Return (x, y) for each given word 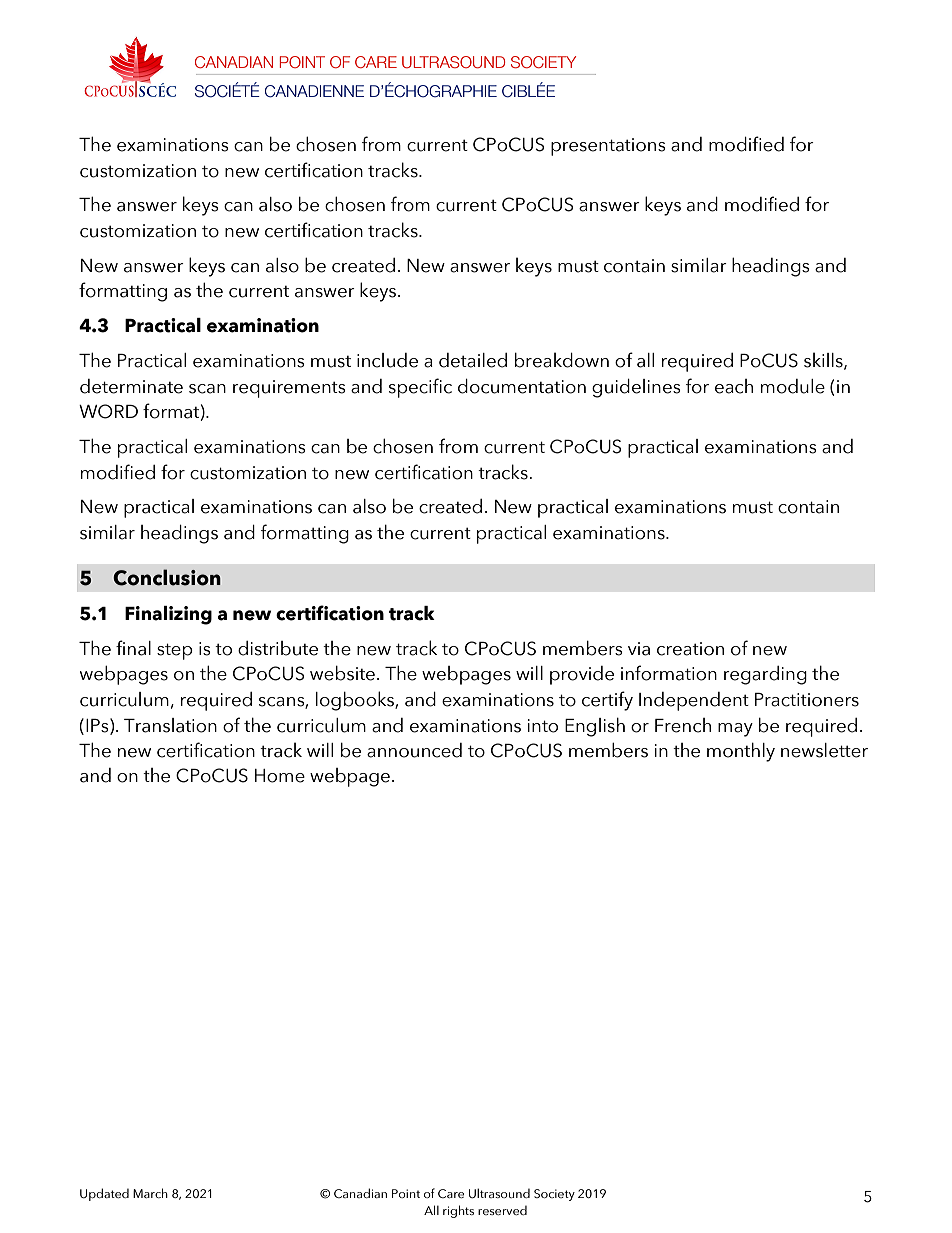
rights (458, 1211)
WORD (108, 411)
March (150, 1193)
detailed (473, 360)
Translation (170, 725)
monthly (741, 752)
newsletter (824, 750)
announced (414, 750)
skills (824, 361)
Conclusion (167, 577)
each (734, 386)
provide (582, 675)
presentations (608, 147)
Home (280, 776)
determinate (131, 386)
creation (690, 649)
